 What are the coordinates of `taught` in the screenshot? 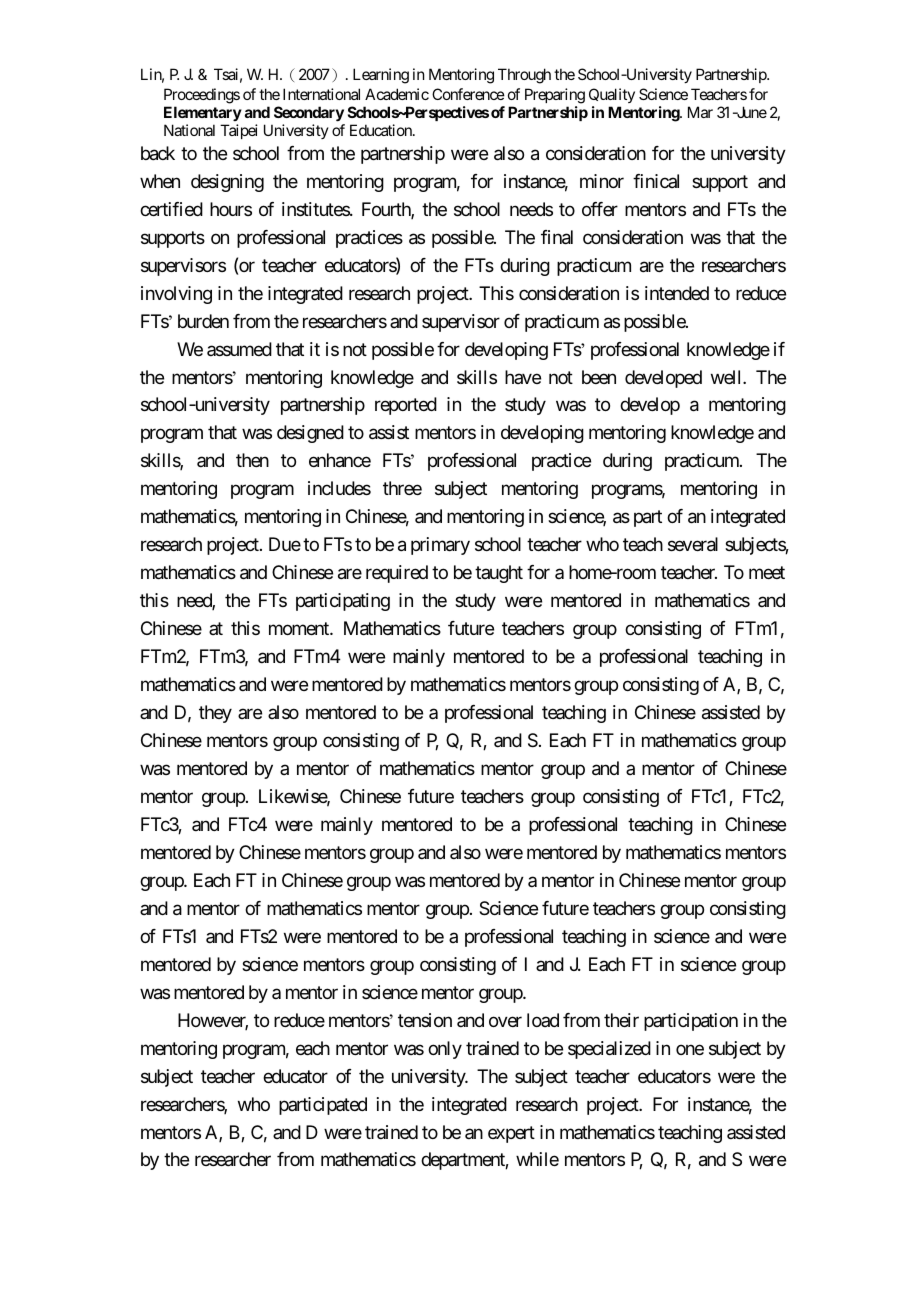 It's located at (499, 574).
